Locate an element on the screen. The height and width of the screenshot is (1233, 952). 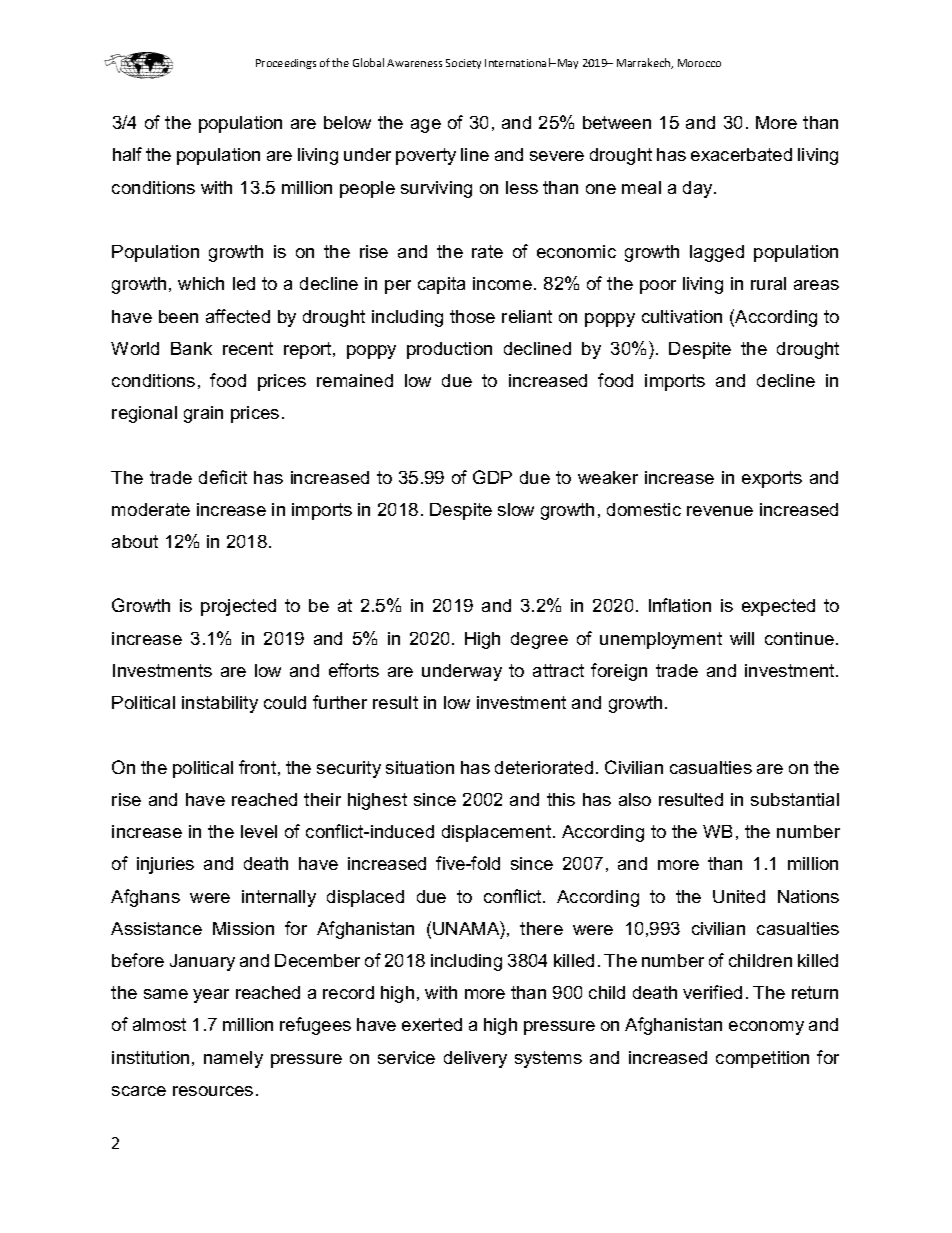
projected is located at coordinates (238, 607).
